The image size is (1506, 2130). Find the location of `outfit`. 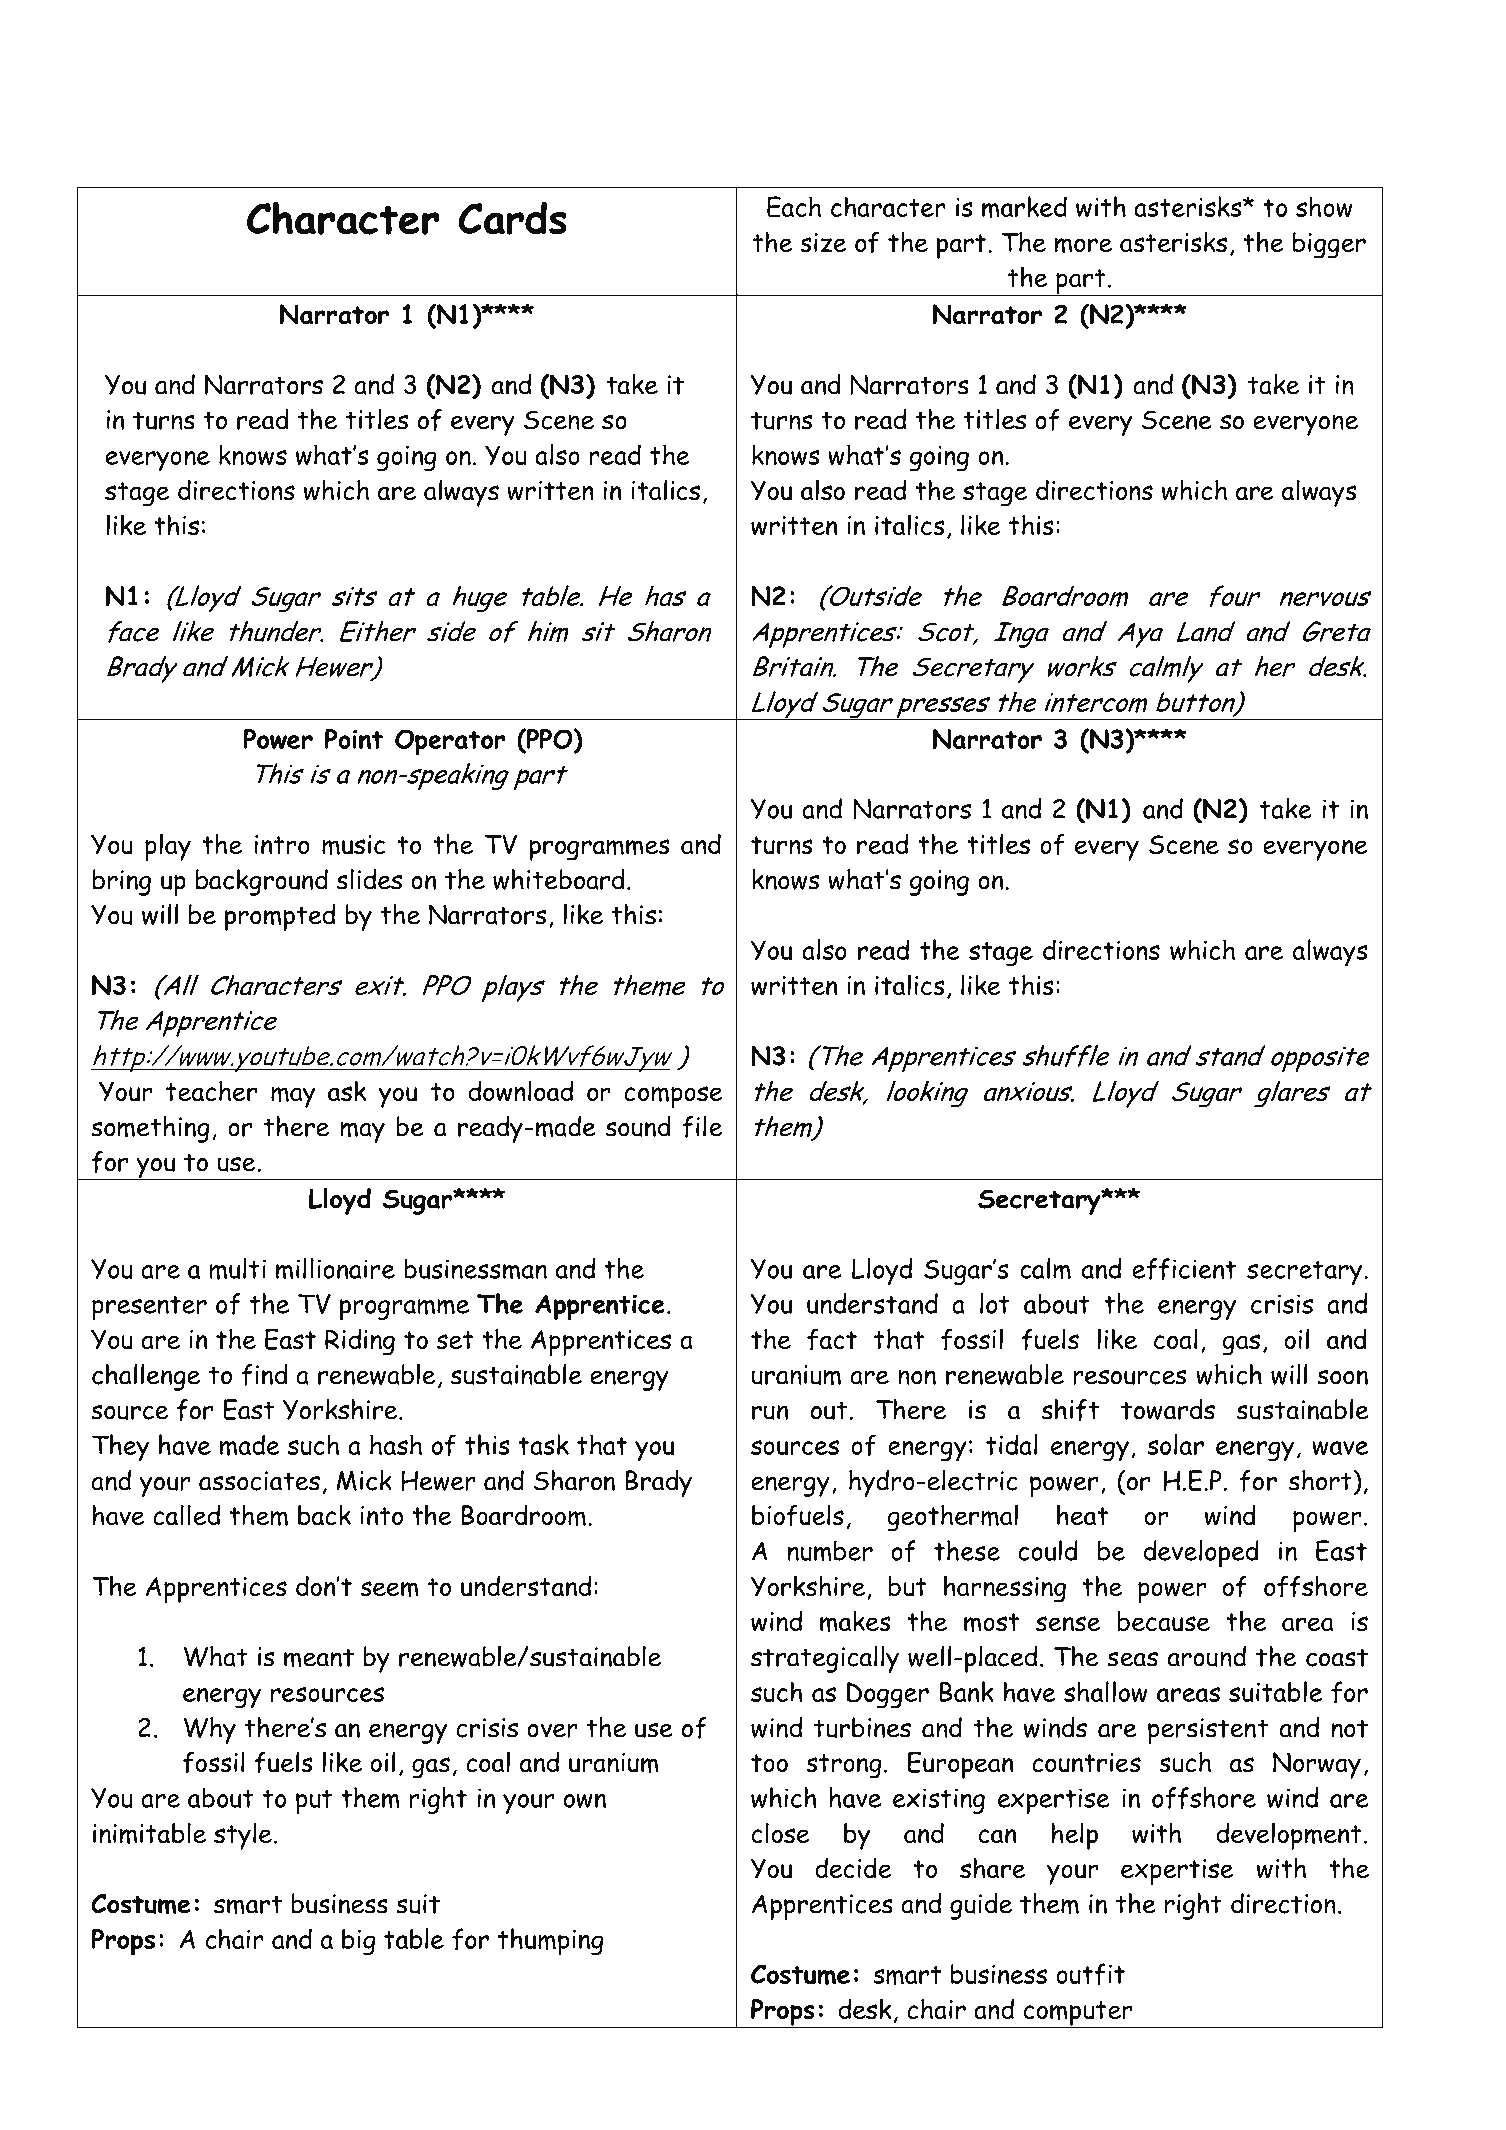

outfit is located at coordinates (1090, 1974).
